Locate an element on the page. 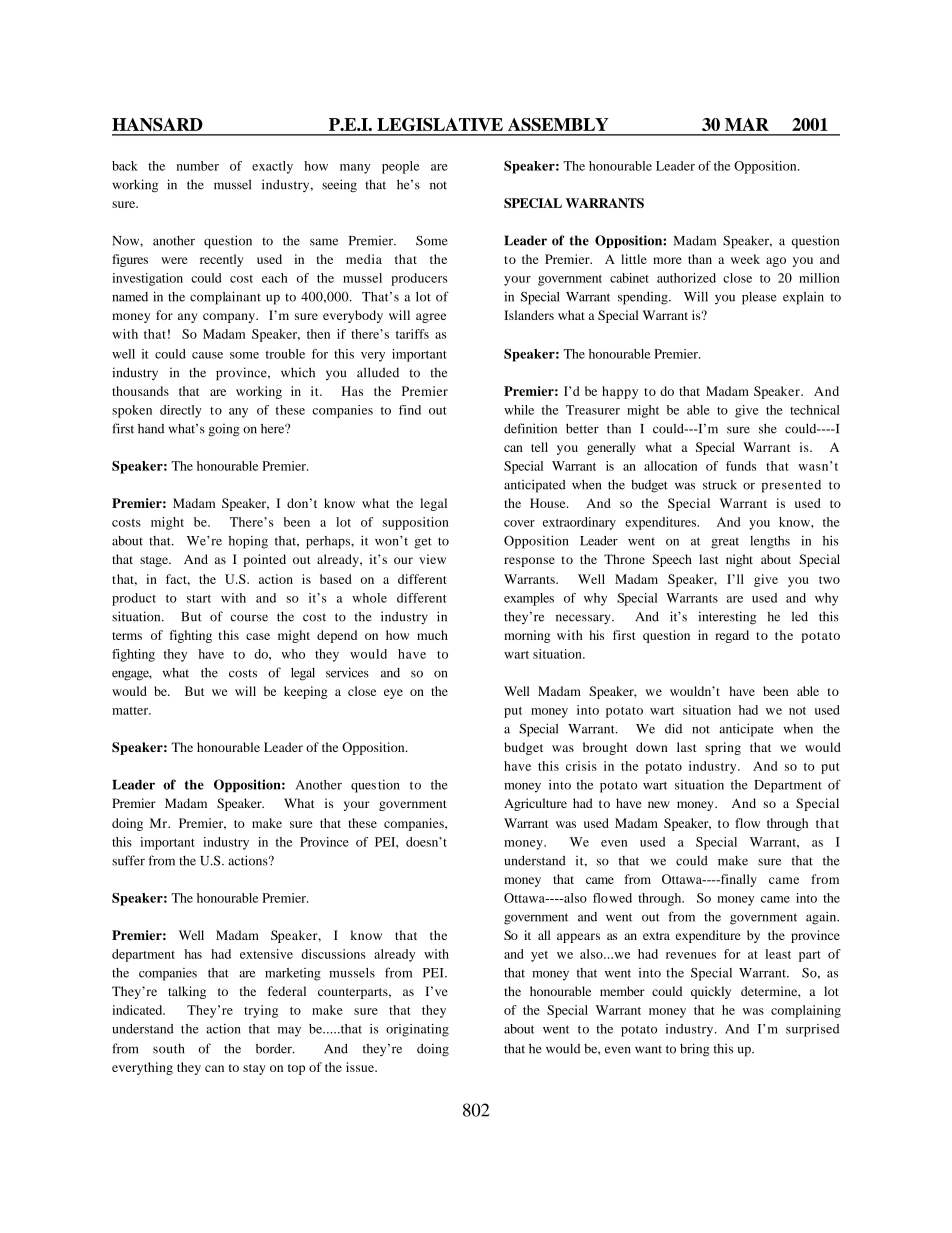 This image has width=952, height=1233. south is located at coordinates (169, 1049).
